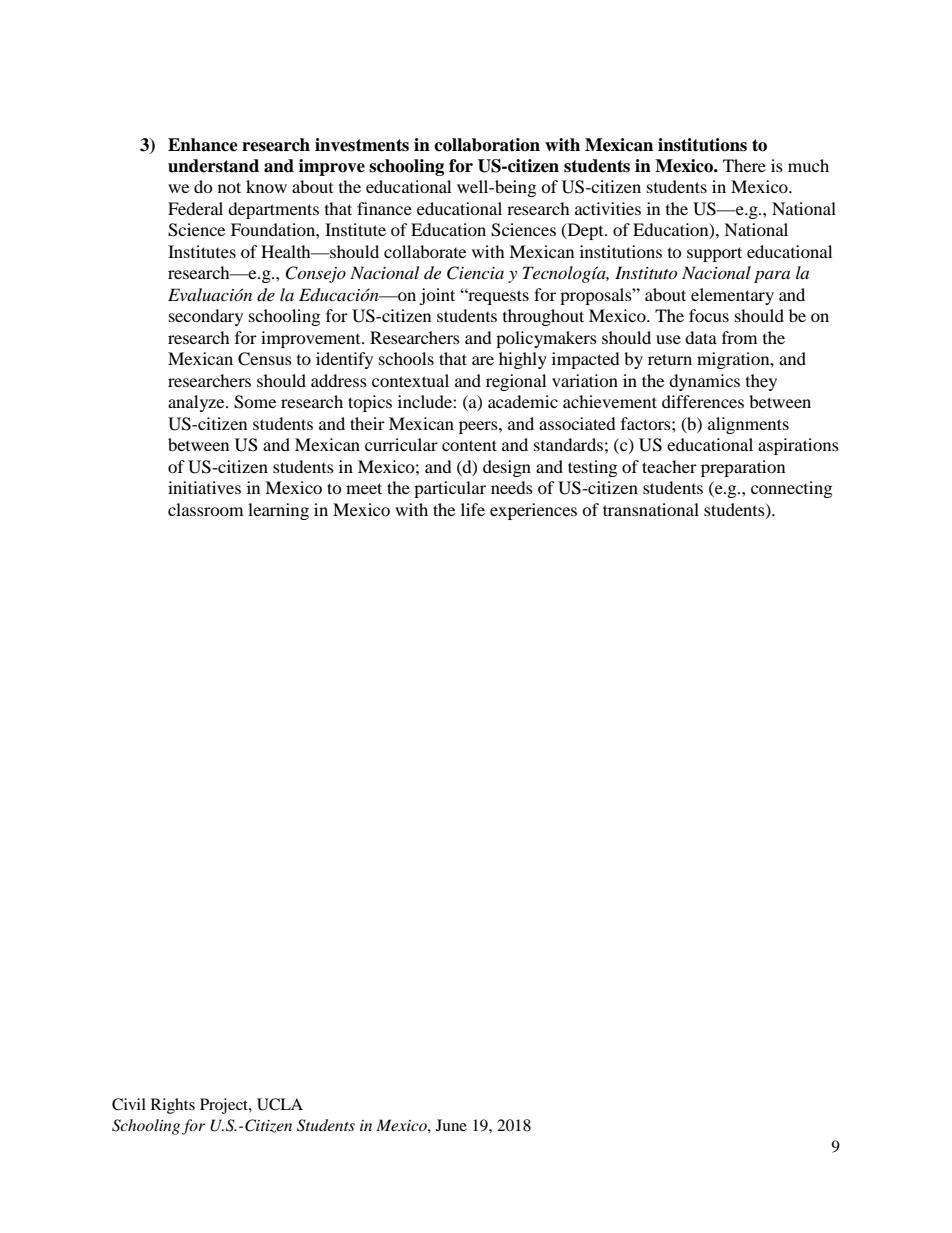 This screenshot has height=1233, width=952. Describe the element at coordinates (744, 165) in the screenshot. I see `There` at that location.
